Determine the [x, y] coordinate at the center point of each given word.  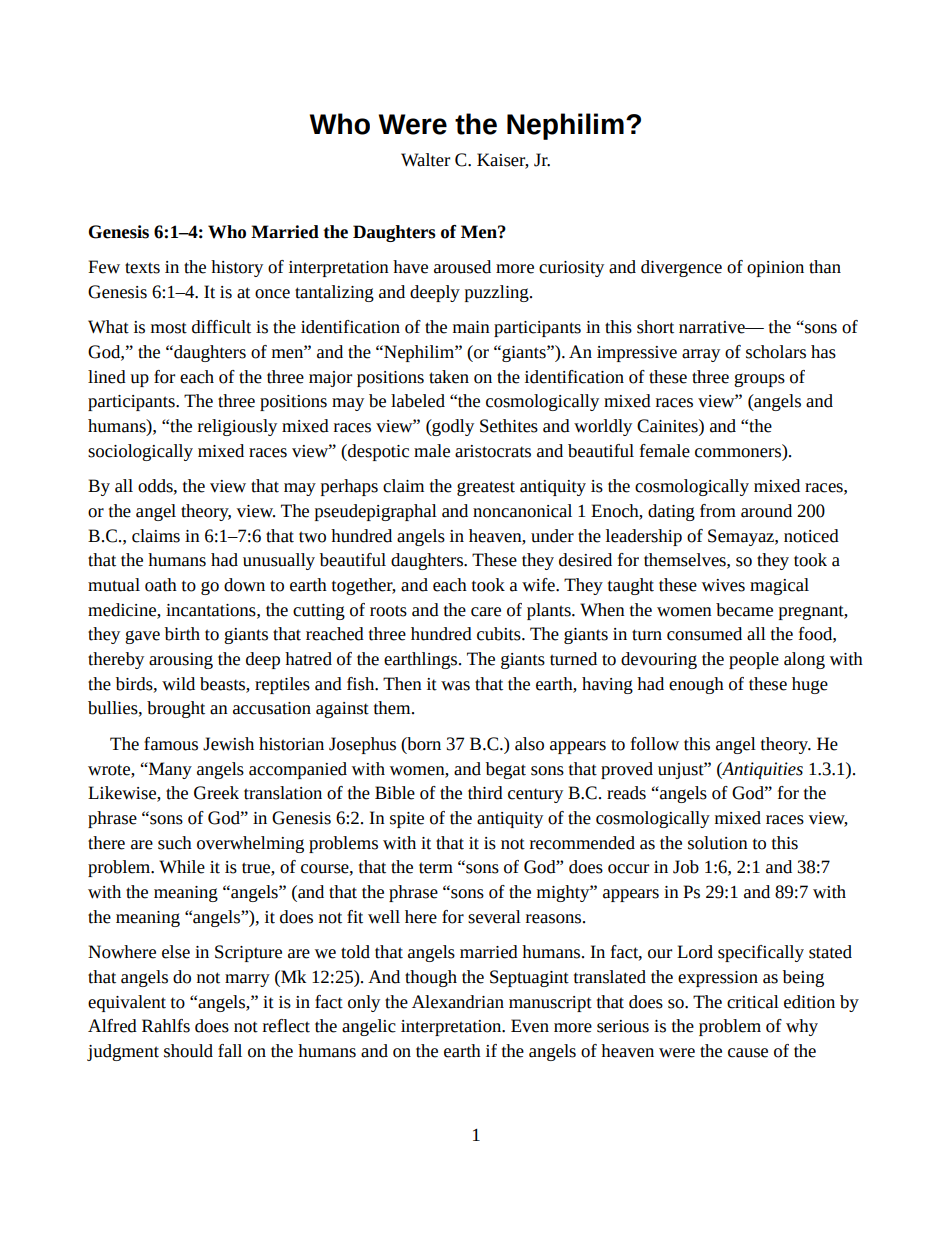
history [237, 268]
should [188, 1051]
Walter [425, 160]
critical [753, 1002]
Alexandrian [458, 1002]
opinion [775, 269]
